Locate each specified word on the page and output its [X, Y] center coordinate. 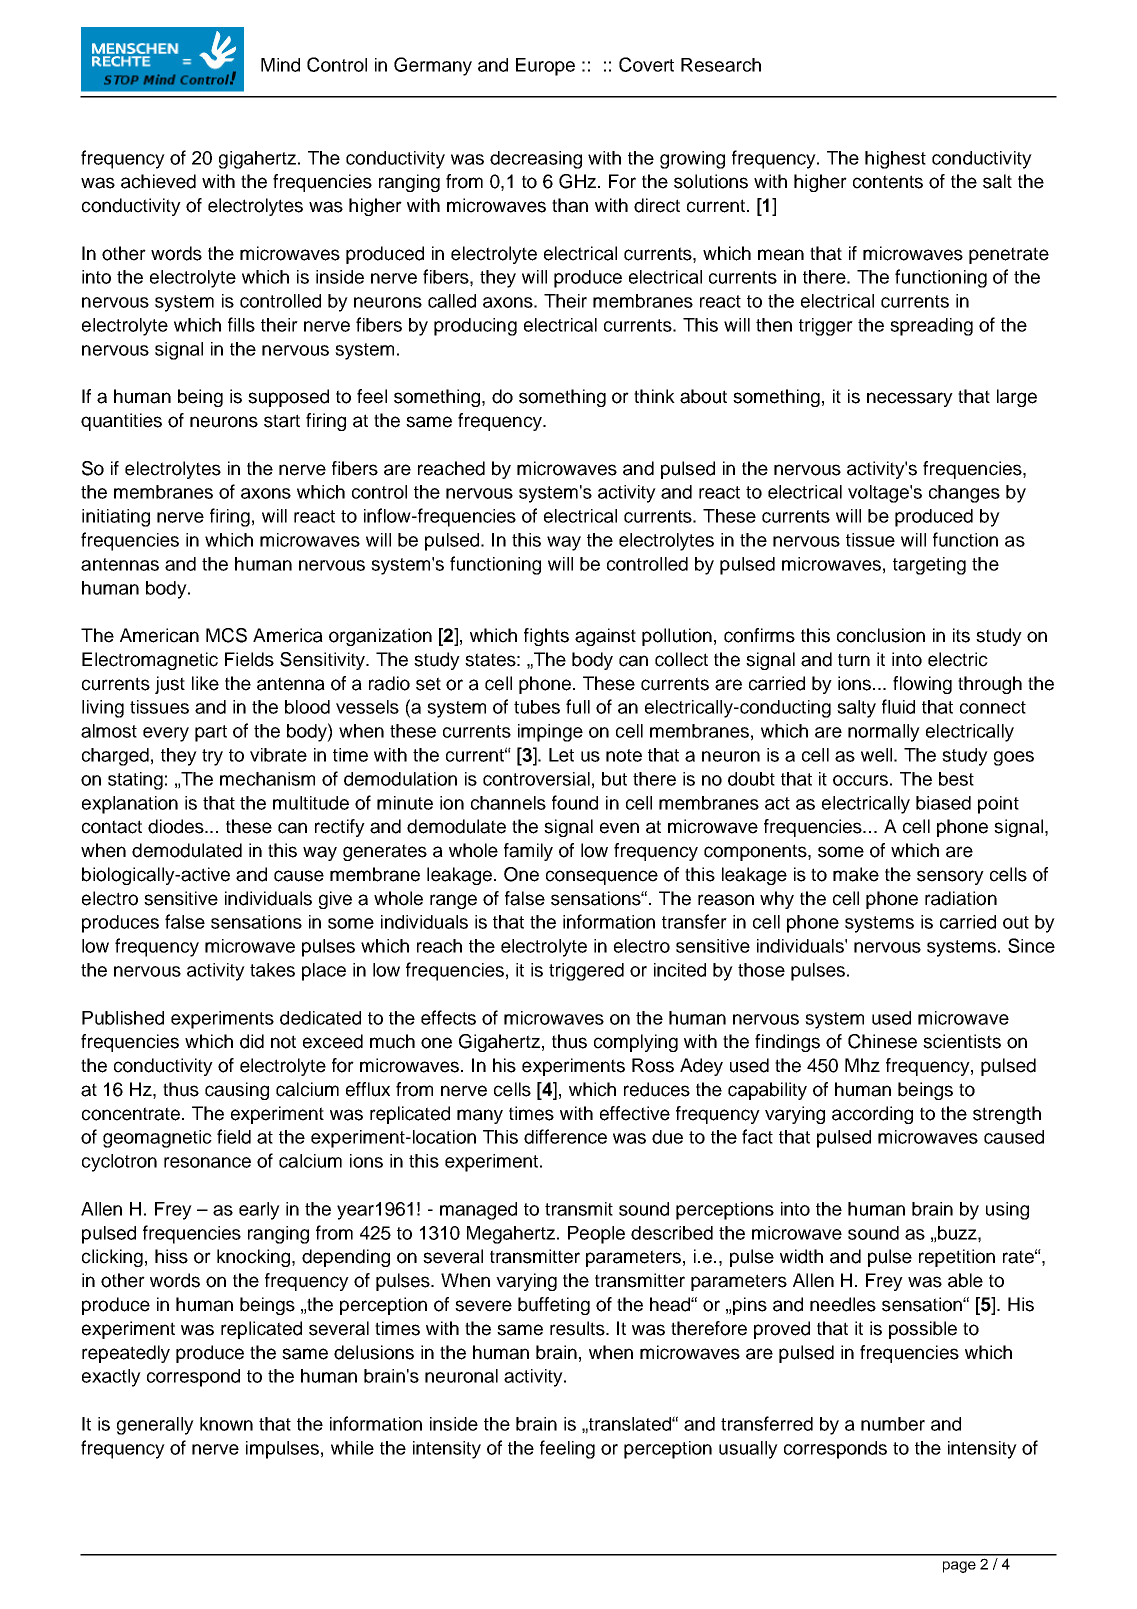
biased [943, 803]
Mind [280, 65]
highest [895, 160]
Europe [545, 67]
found [575, 802]
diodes [177, 826]
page [959, 1567]
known [226, 1424]
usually [748, 1450]
